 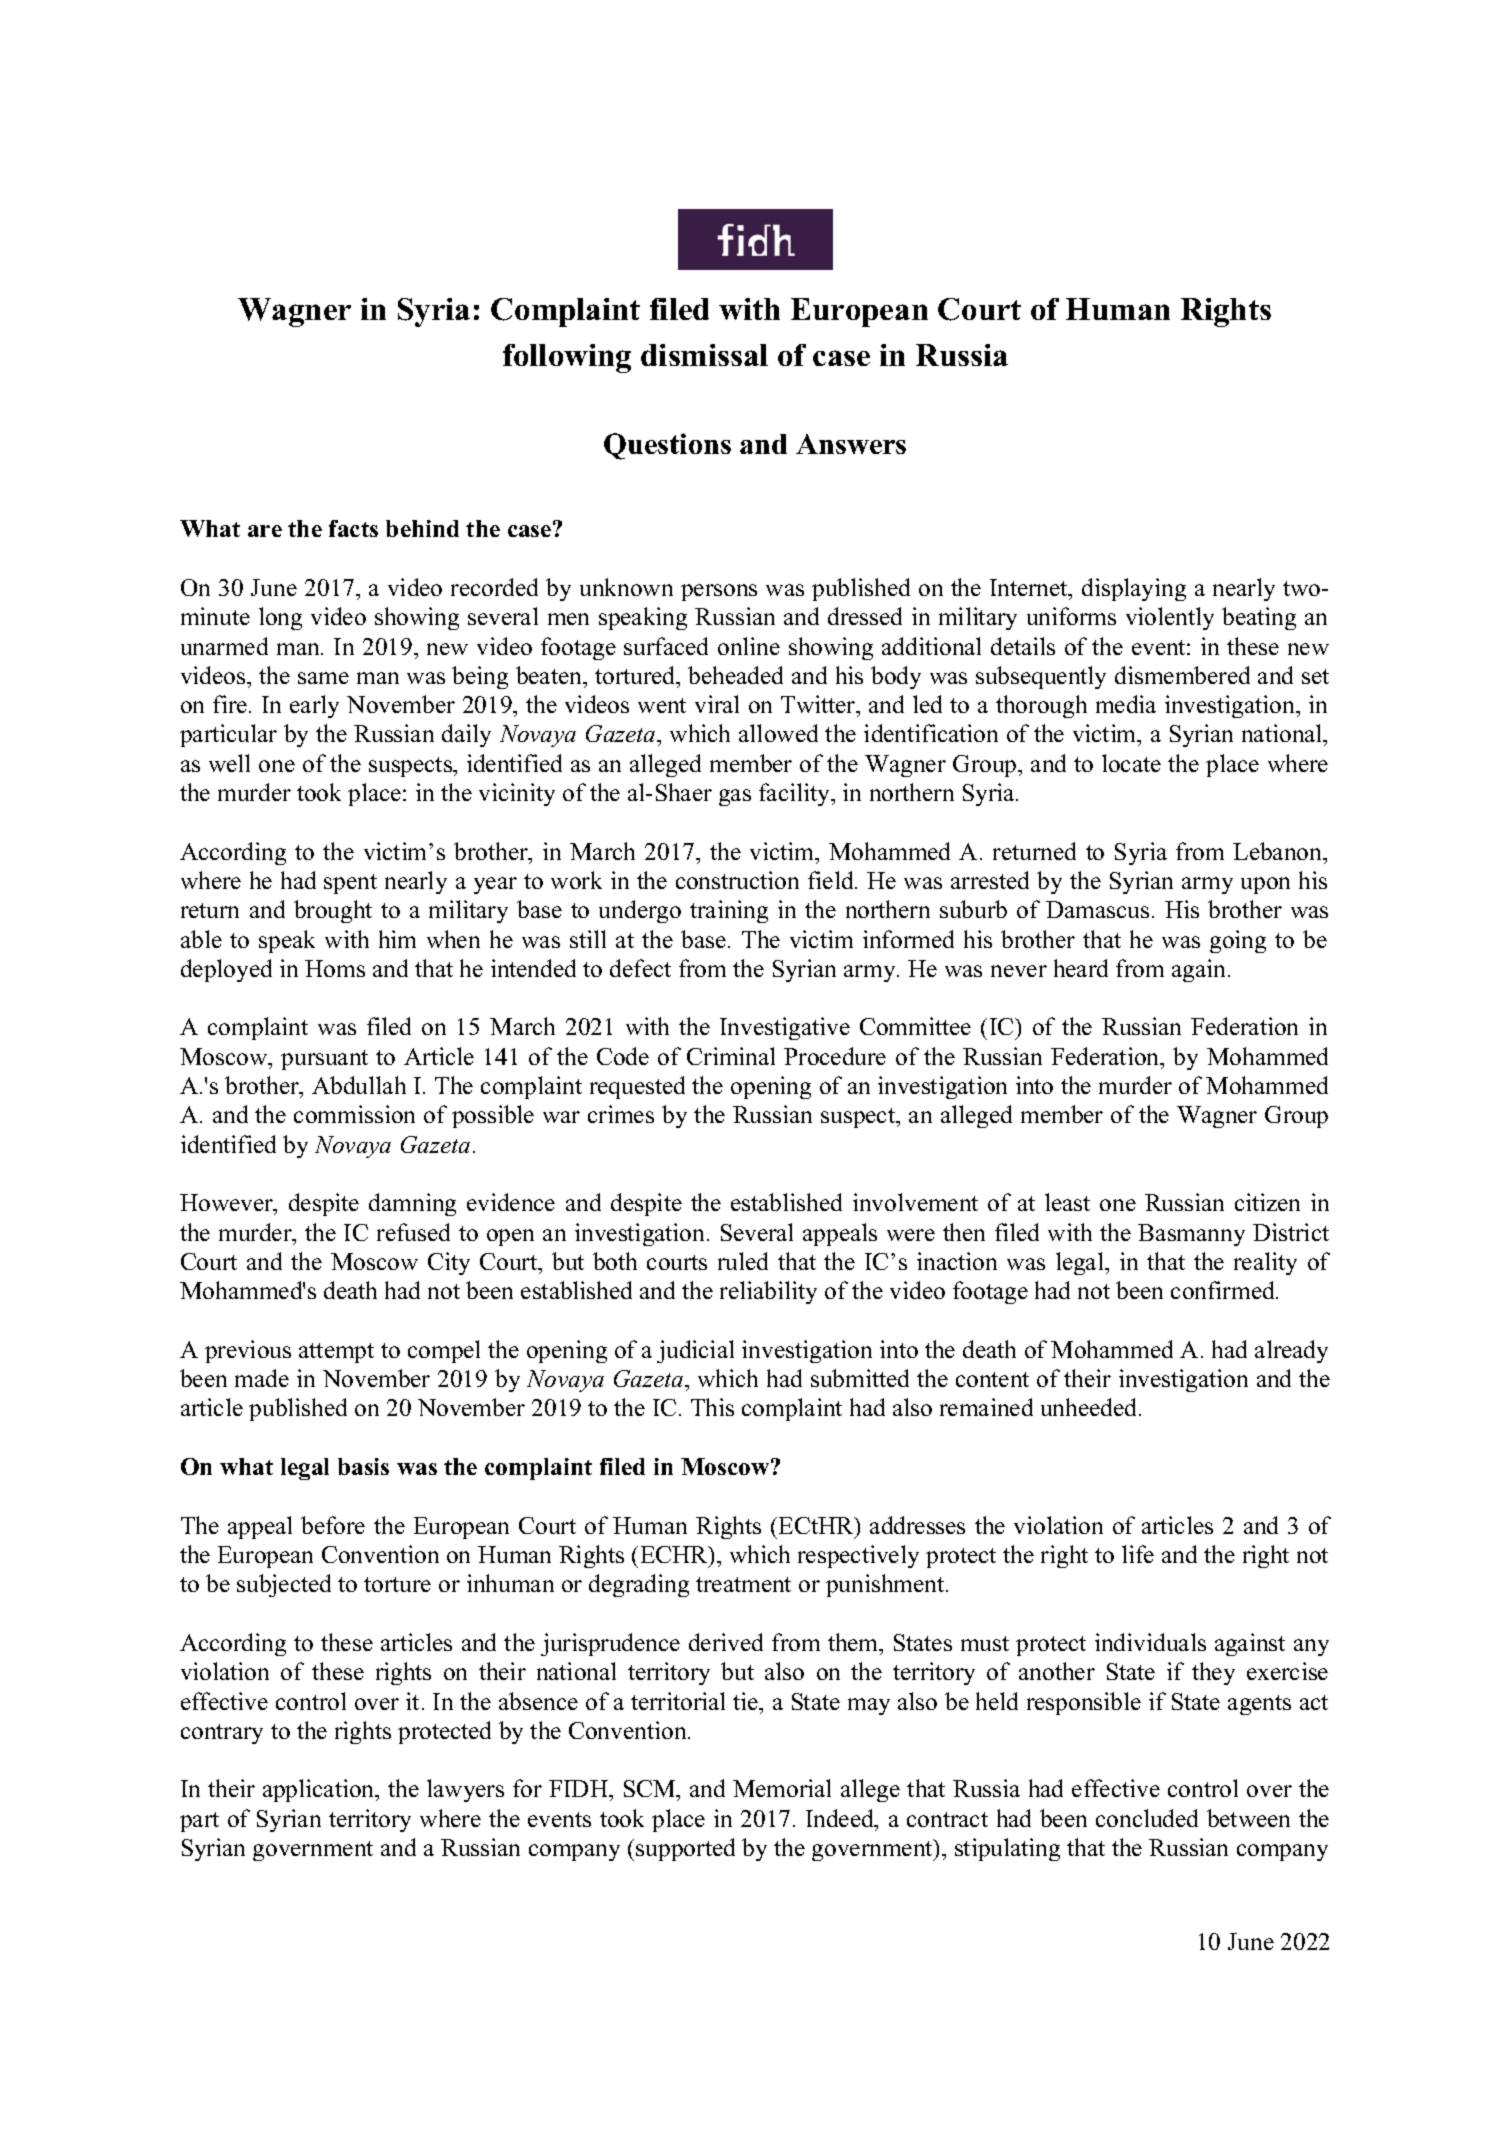 What do you see at coordinates (333, 1525) in the screenshot?
I see `before` at bounding box center [333, 1525].
